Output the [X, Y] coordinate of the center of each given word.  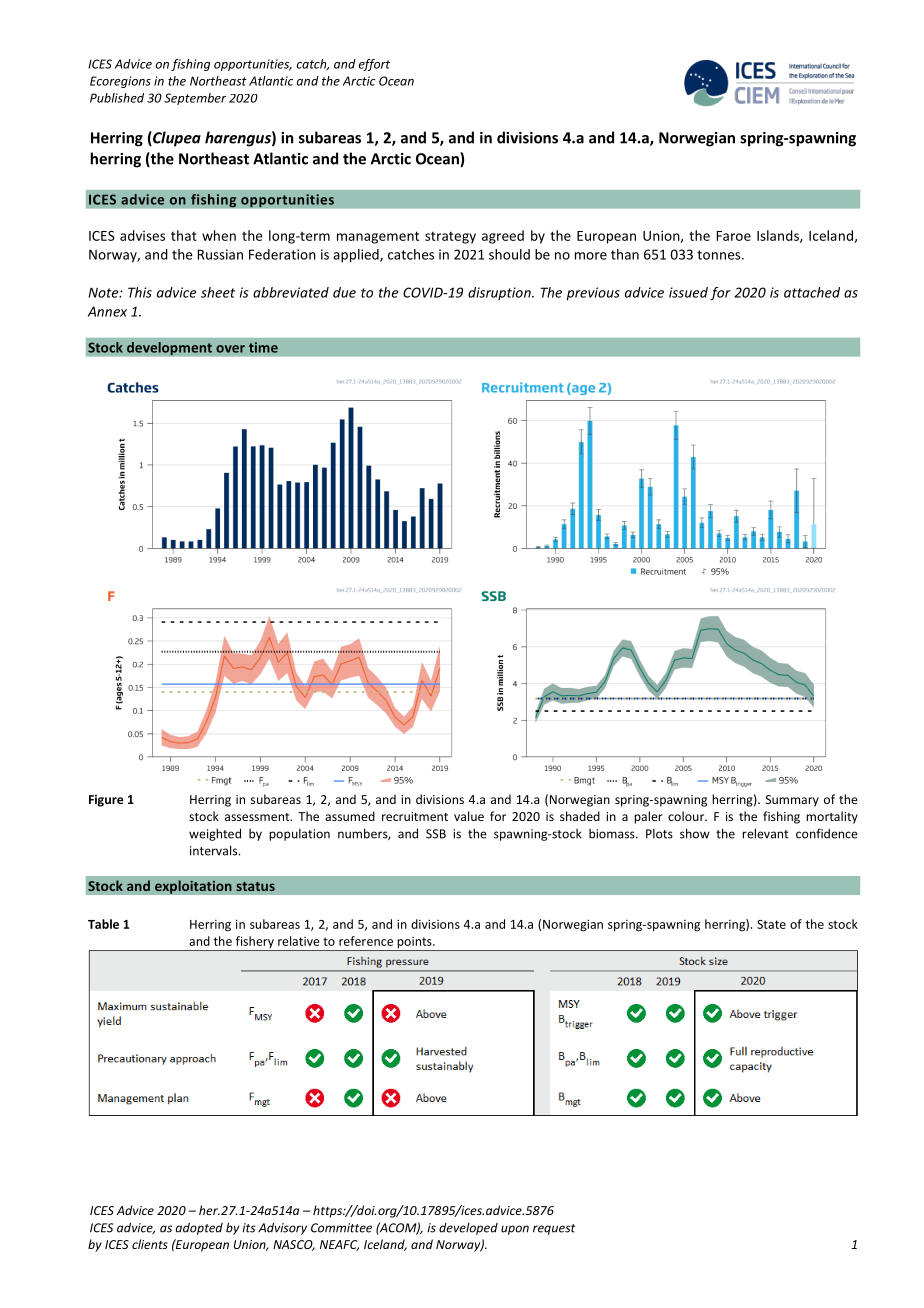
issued [688, 292]
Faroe [733, 236]
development [169, 349]
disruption [500, 293]
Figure [106, 801]
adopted [199, 1229]
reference [366, 941]
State [771, 924]
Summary [792, 801]
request [554, 1229]
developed [468, 1229]
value [469, 816]
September [195, 99]
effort [374, 65]
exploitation [193, 887]
